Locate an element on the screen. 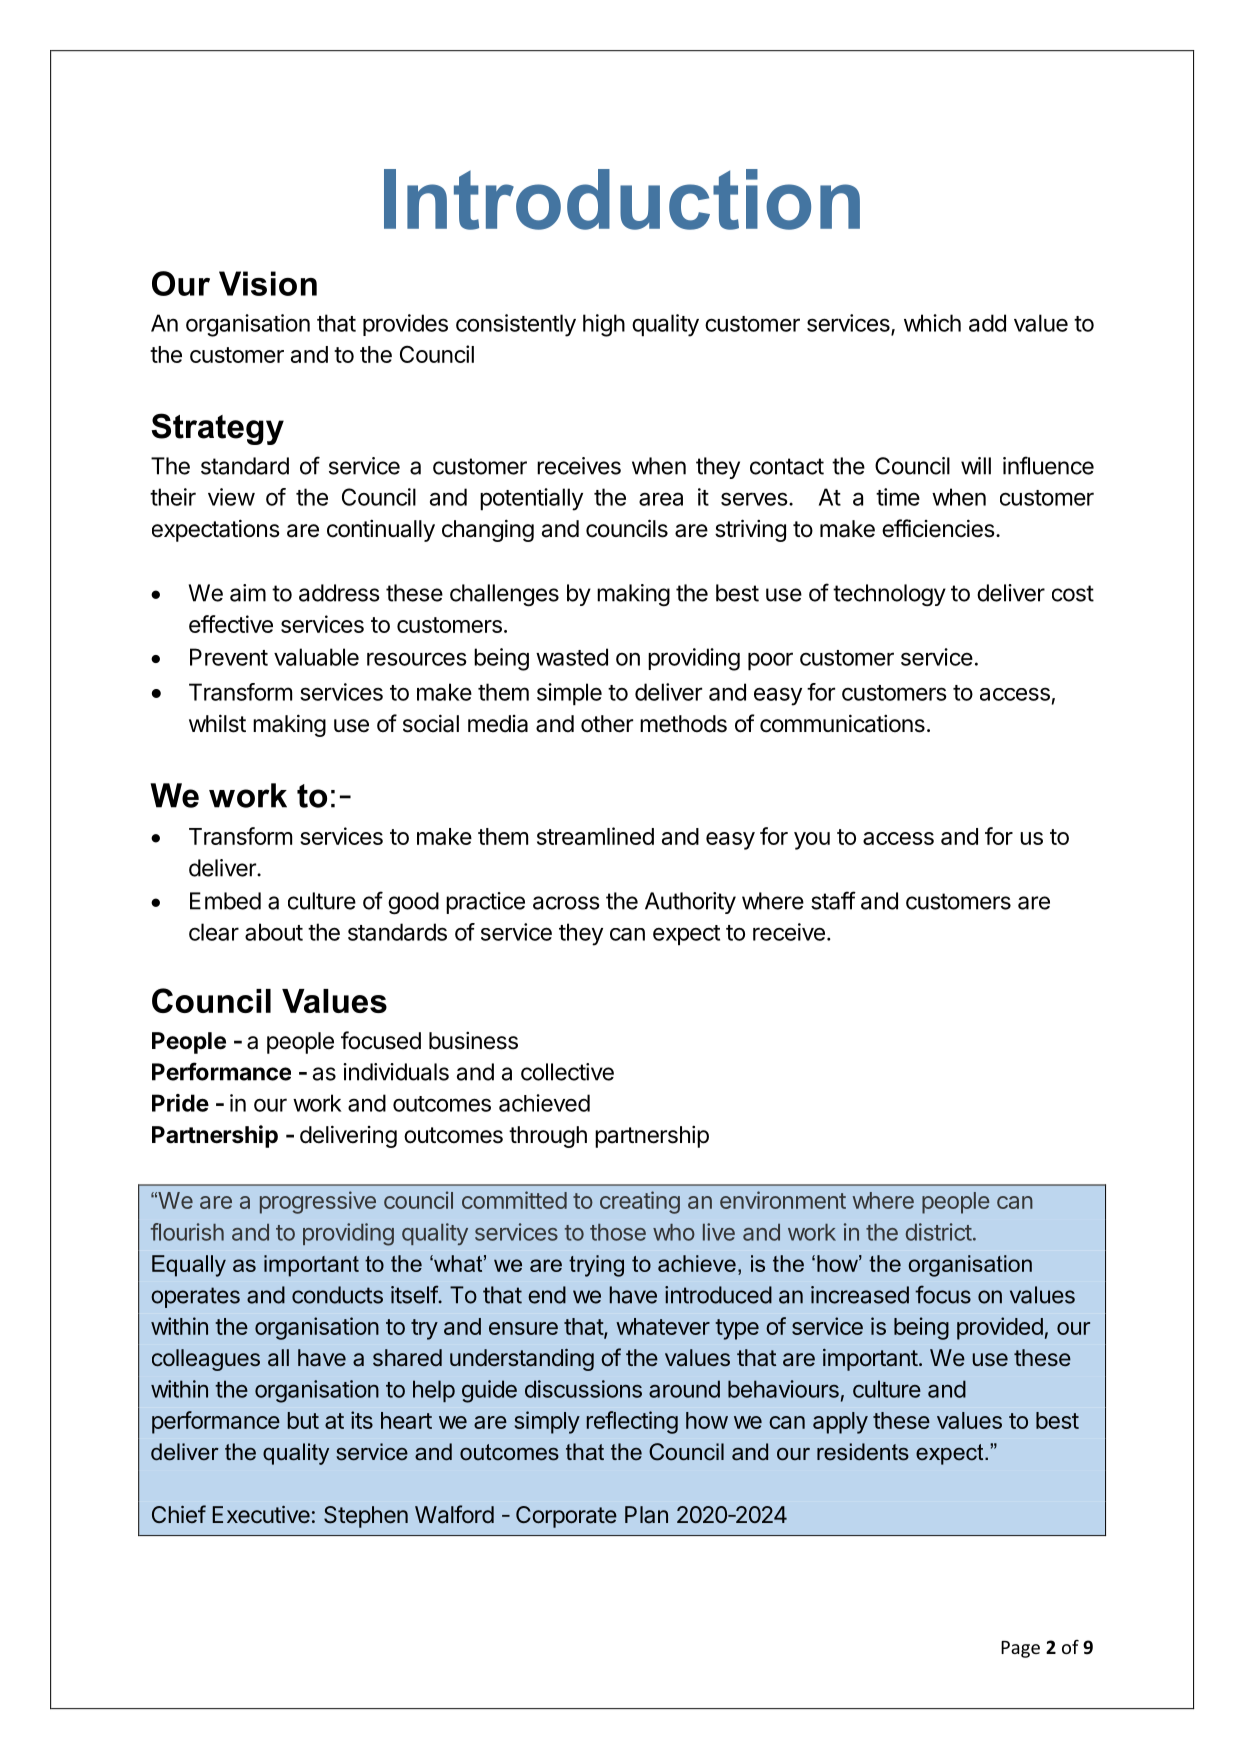 Image resolution: width=1244 pixels, height=1759 pixels. about is located at coordinates (274, 932).
